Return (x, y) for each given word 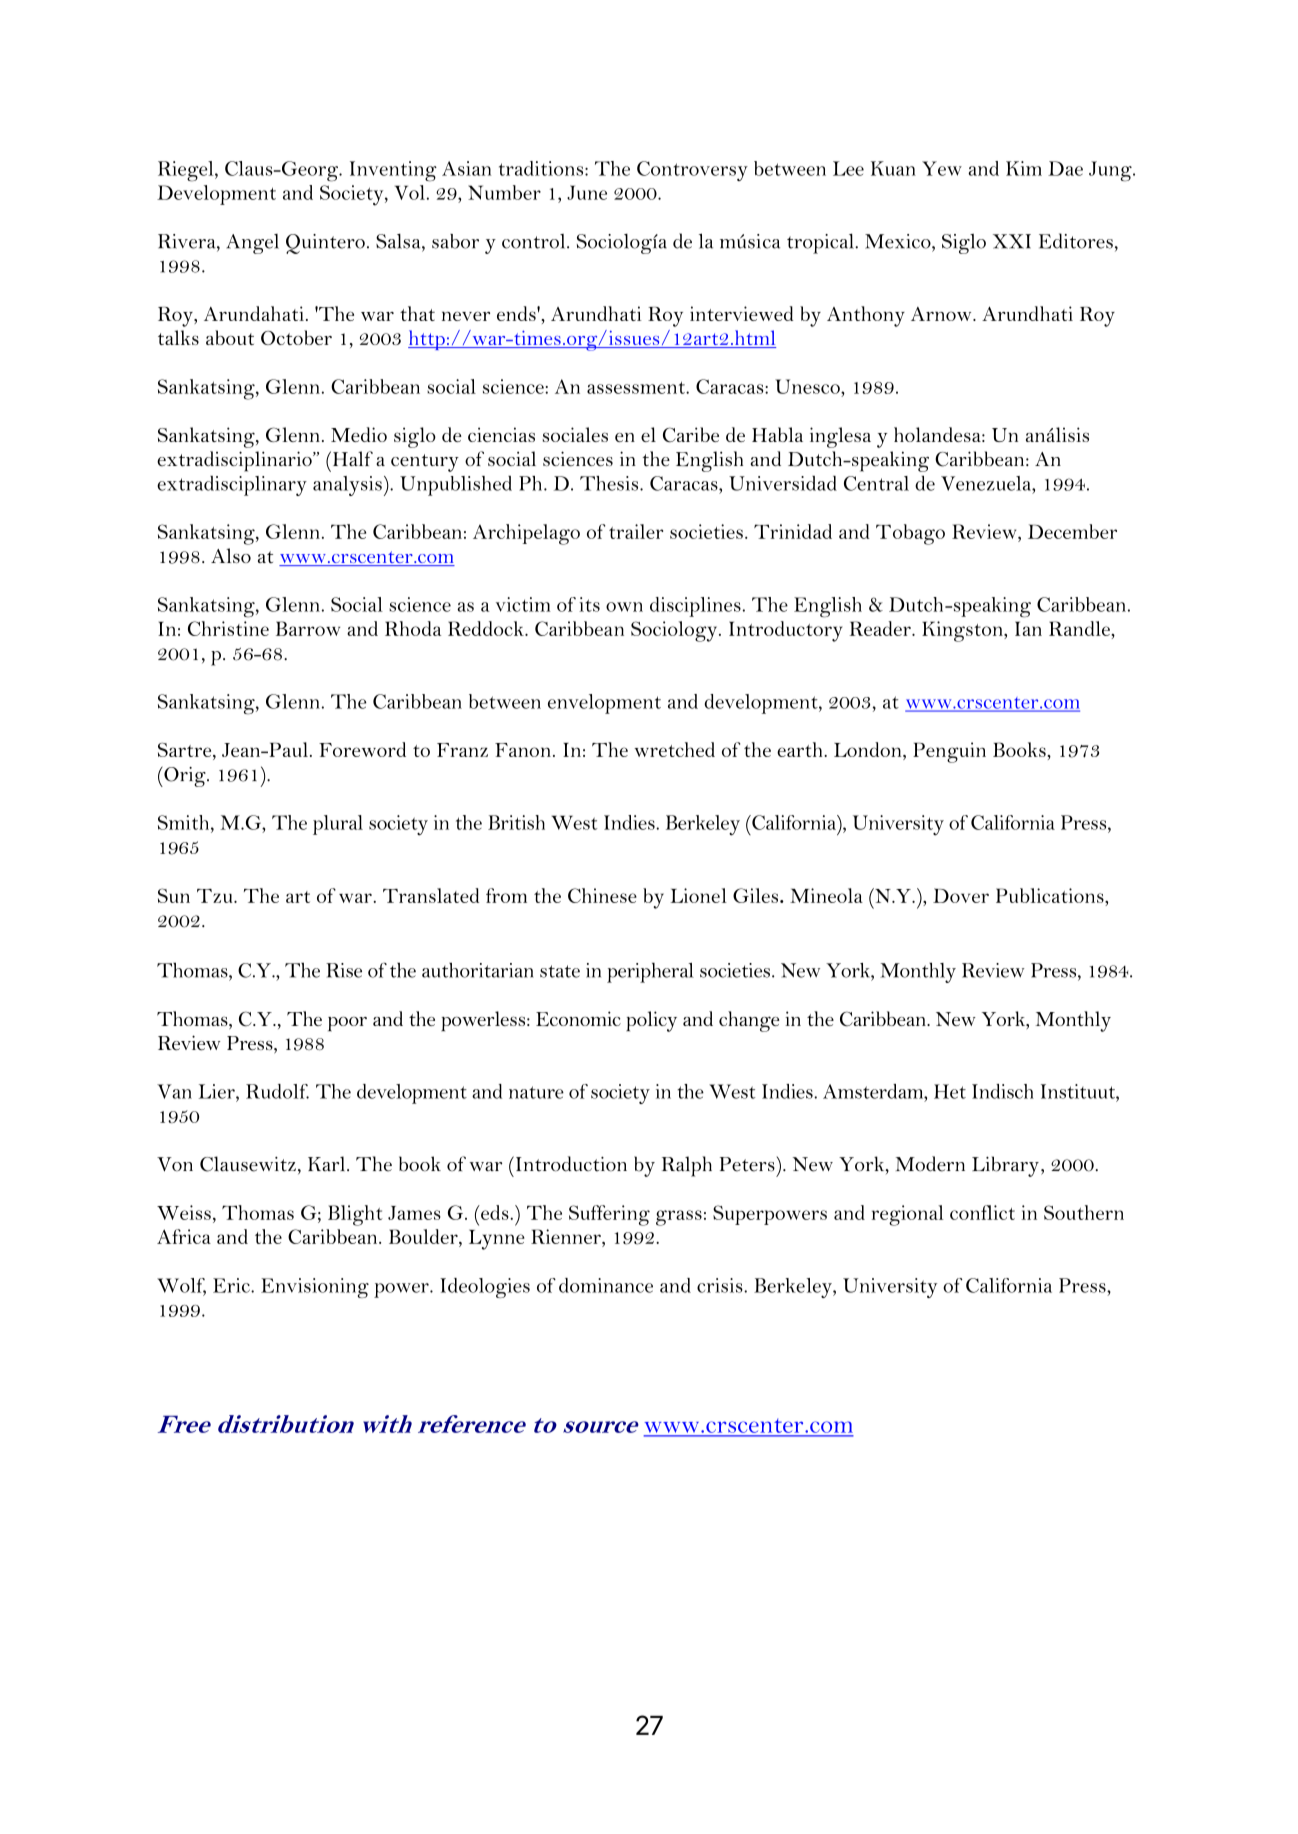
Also (231, 555)
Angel (252, 244)
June (587, 192)
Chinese (602, 895)
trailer (636, 531)
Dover (961, 895)
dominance (606, 1285)
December (1072, 531)
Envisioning (315, 1288)
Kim (1024, 168)
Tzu (216, 896)
